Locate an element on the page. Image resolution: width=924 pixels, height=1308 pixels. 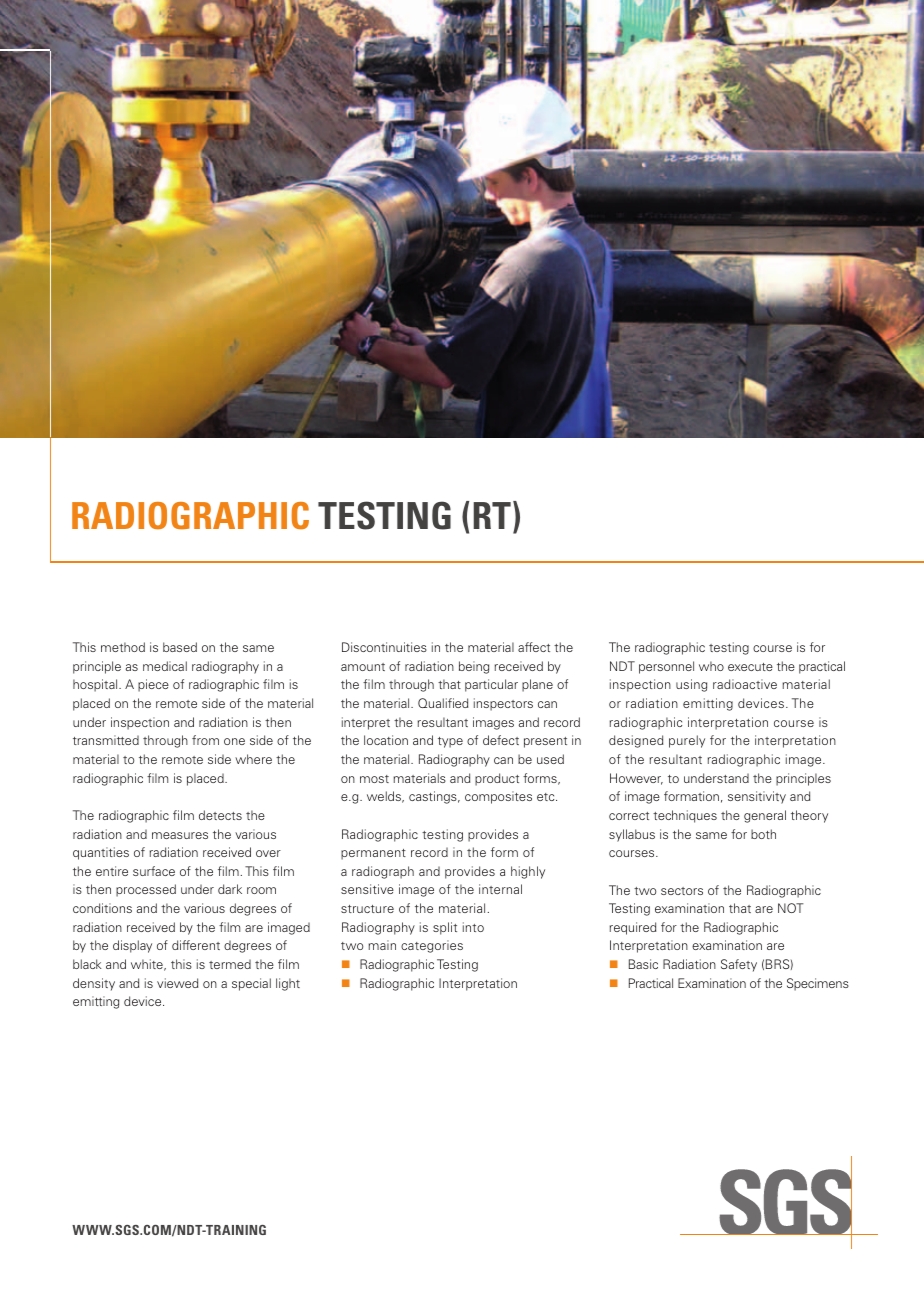
viewed is located at coordinates (177, 983).
